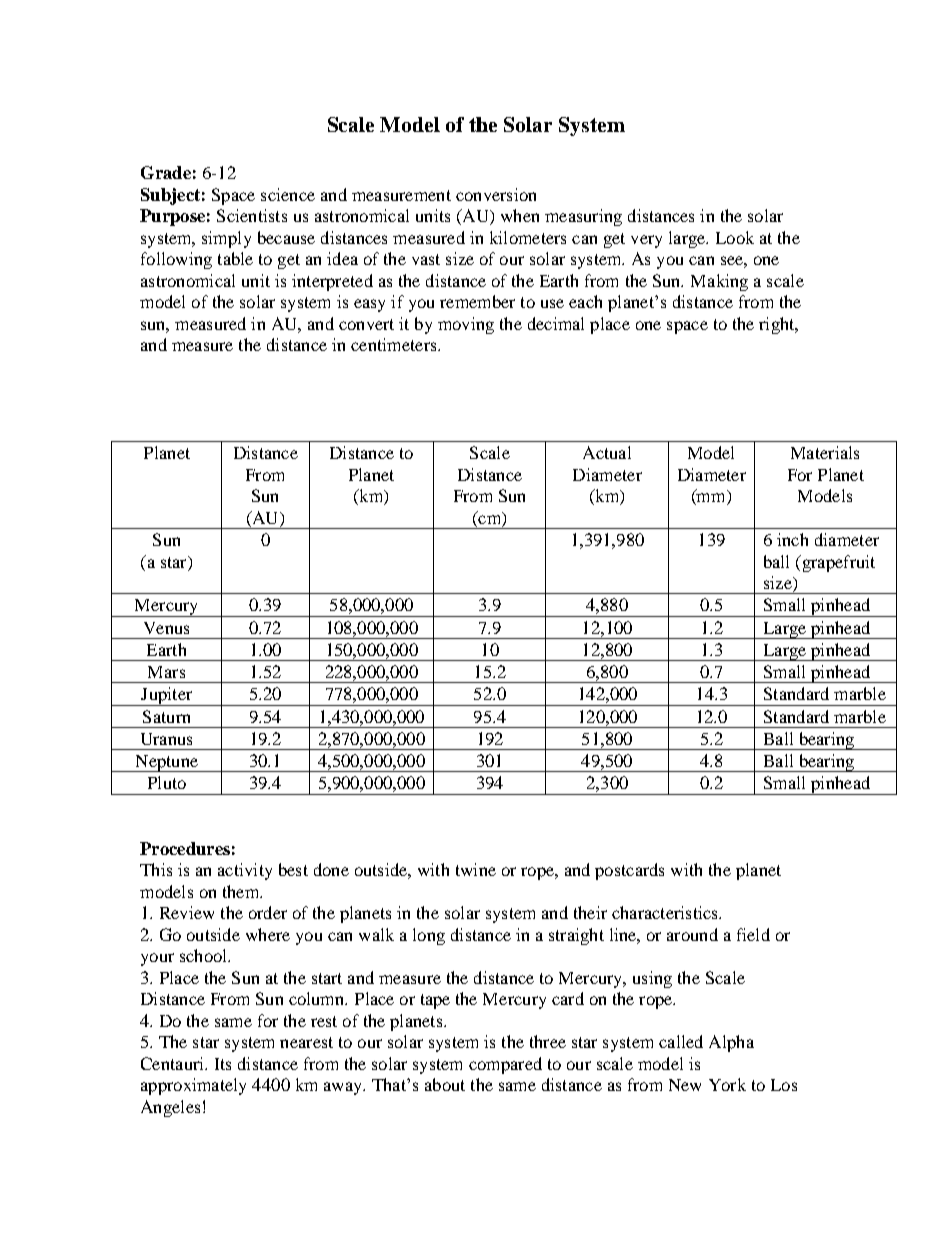 The width and height of the screenshot is (952, 1233). Describe the element at coordinates (166, 628) in the screenshot. I see `Venus` at that location.
